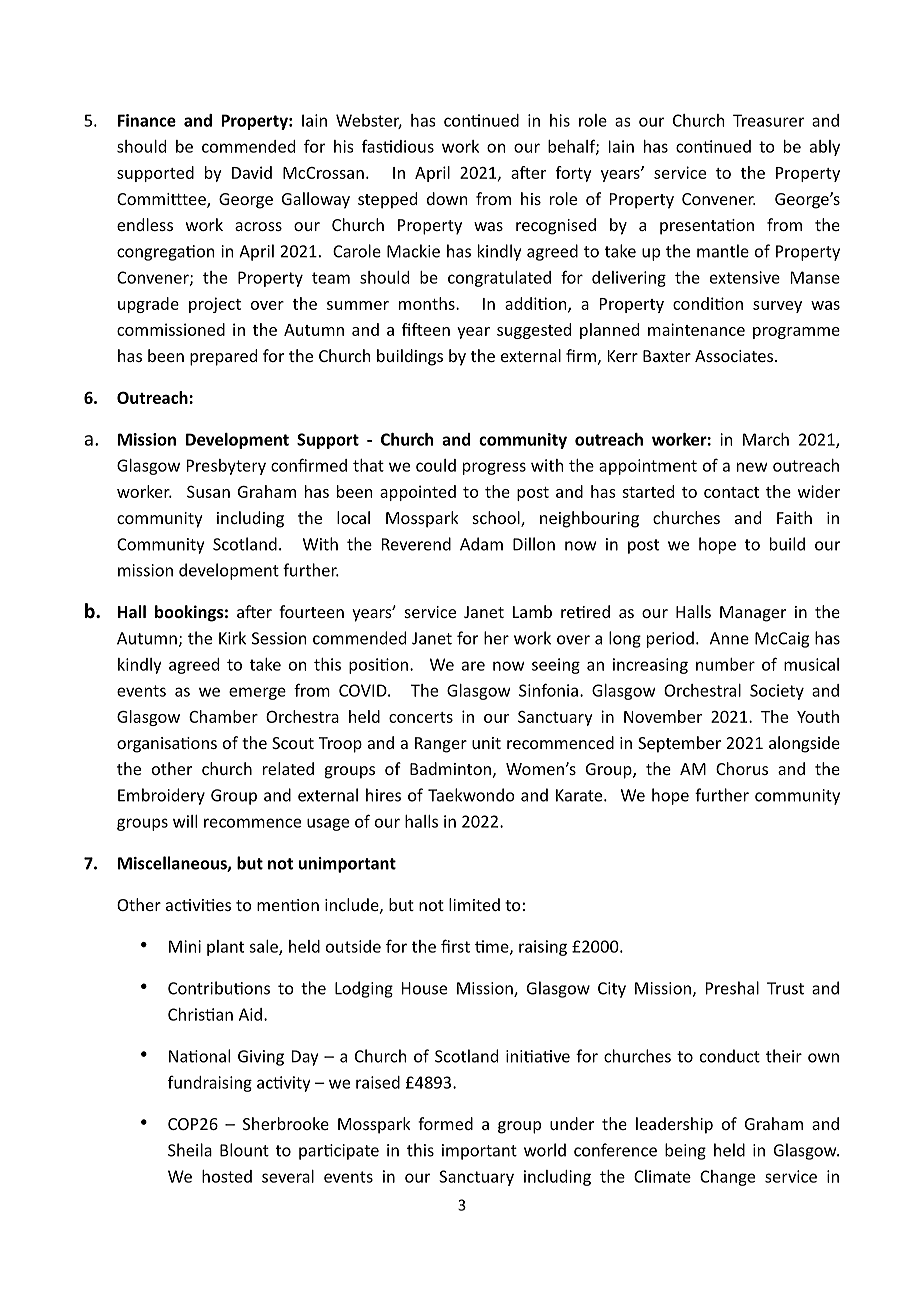 The width and height of the page is (924, 1308). Describe the element at coordinates (725, 664) in the page. I see `number` at that location.
